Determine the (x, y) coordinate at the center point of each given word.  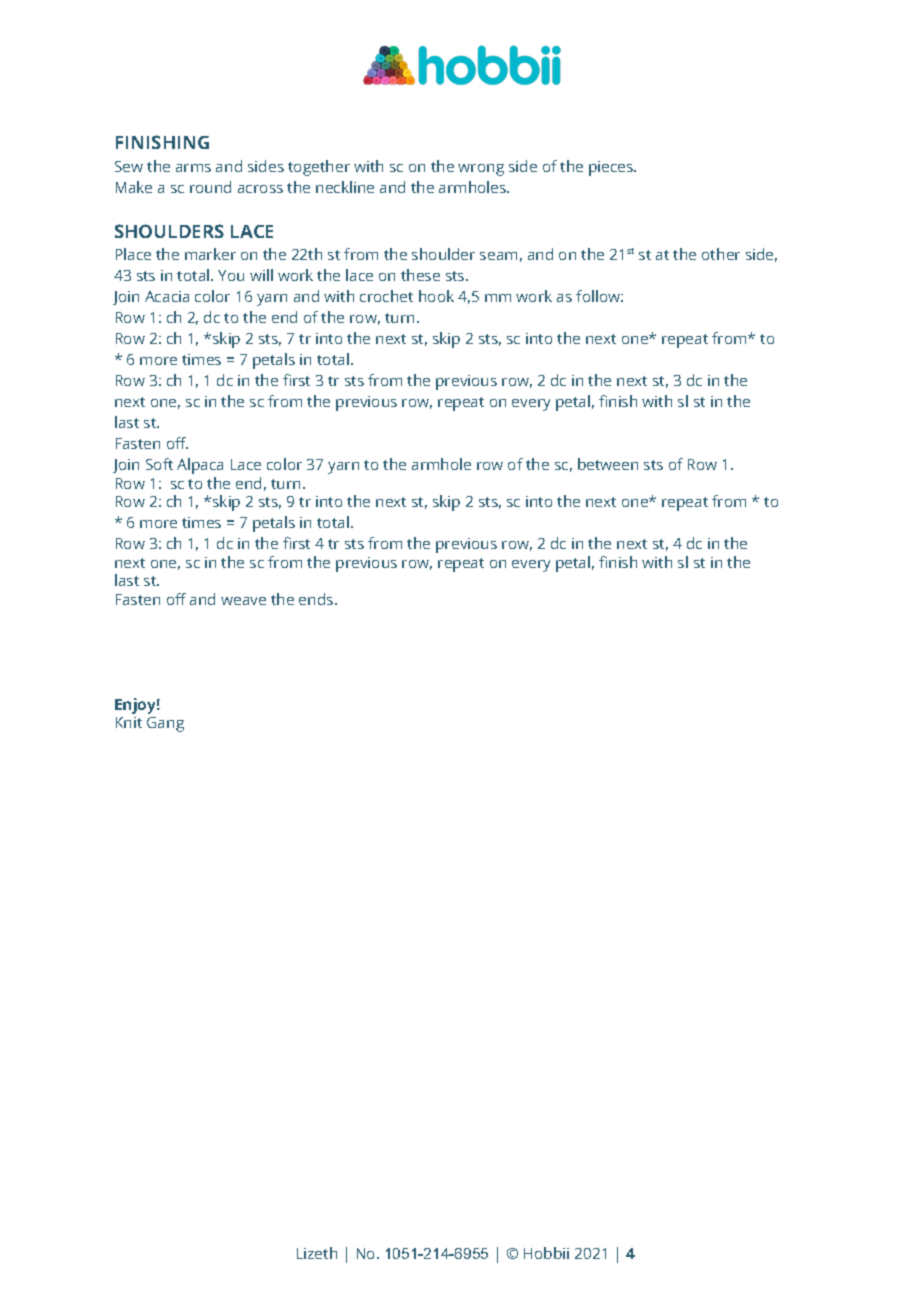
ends (317, 599)
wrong (481, 170)
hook (436, 296)
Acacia (167, 296)
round (210, 187)
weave (243, 601)
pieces (612, 168)
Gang (165, 724)
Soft (159, 464)
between (608, 464)
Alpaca (200, 466)
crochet (386, 296)
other (721, 254)
